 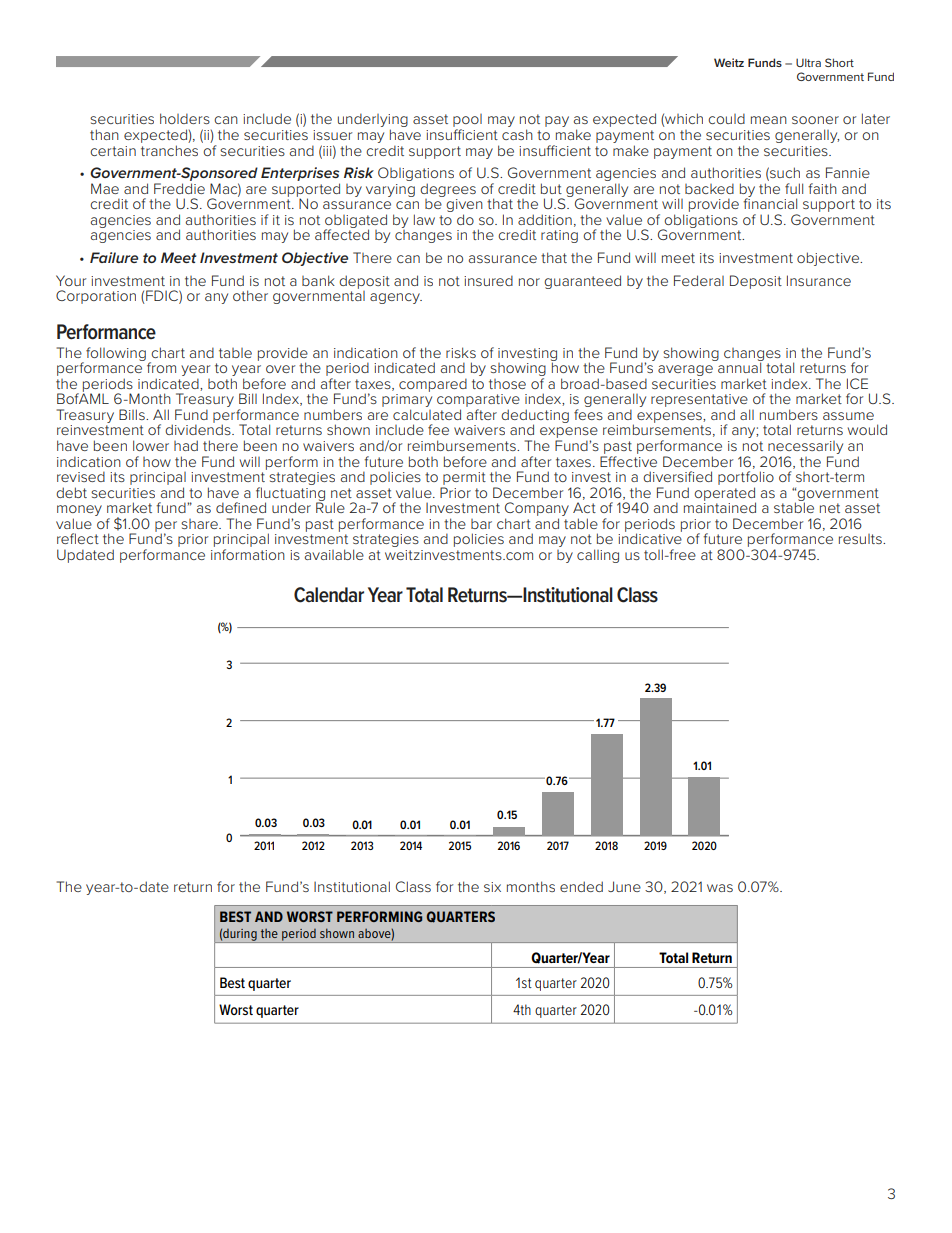 What do you see at coordinates (746, 478) in the screenshot?
I see `portfolio` at bounding box center [746, 478].
